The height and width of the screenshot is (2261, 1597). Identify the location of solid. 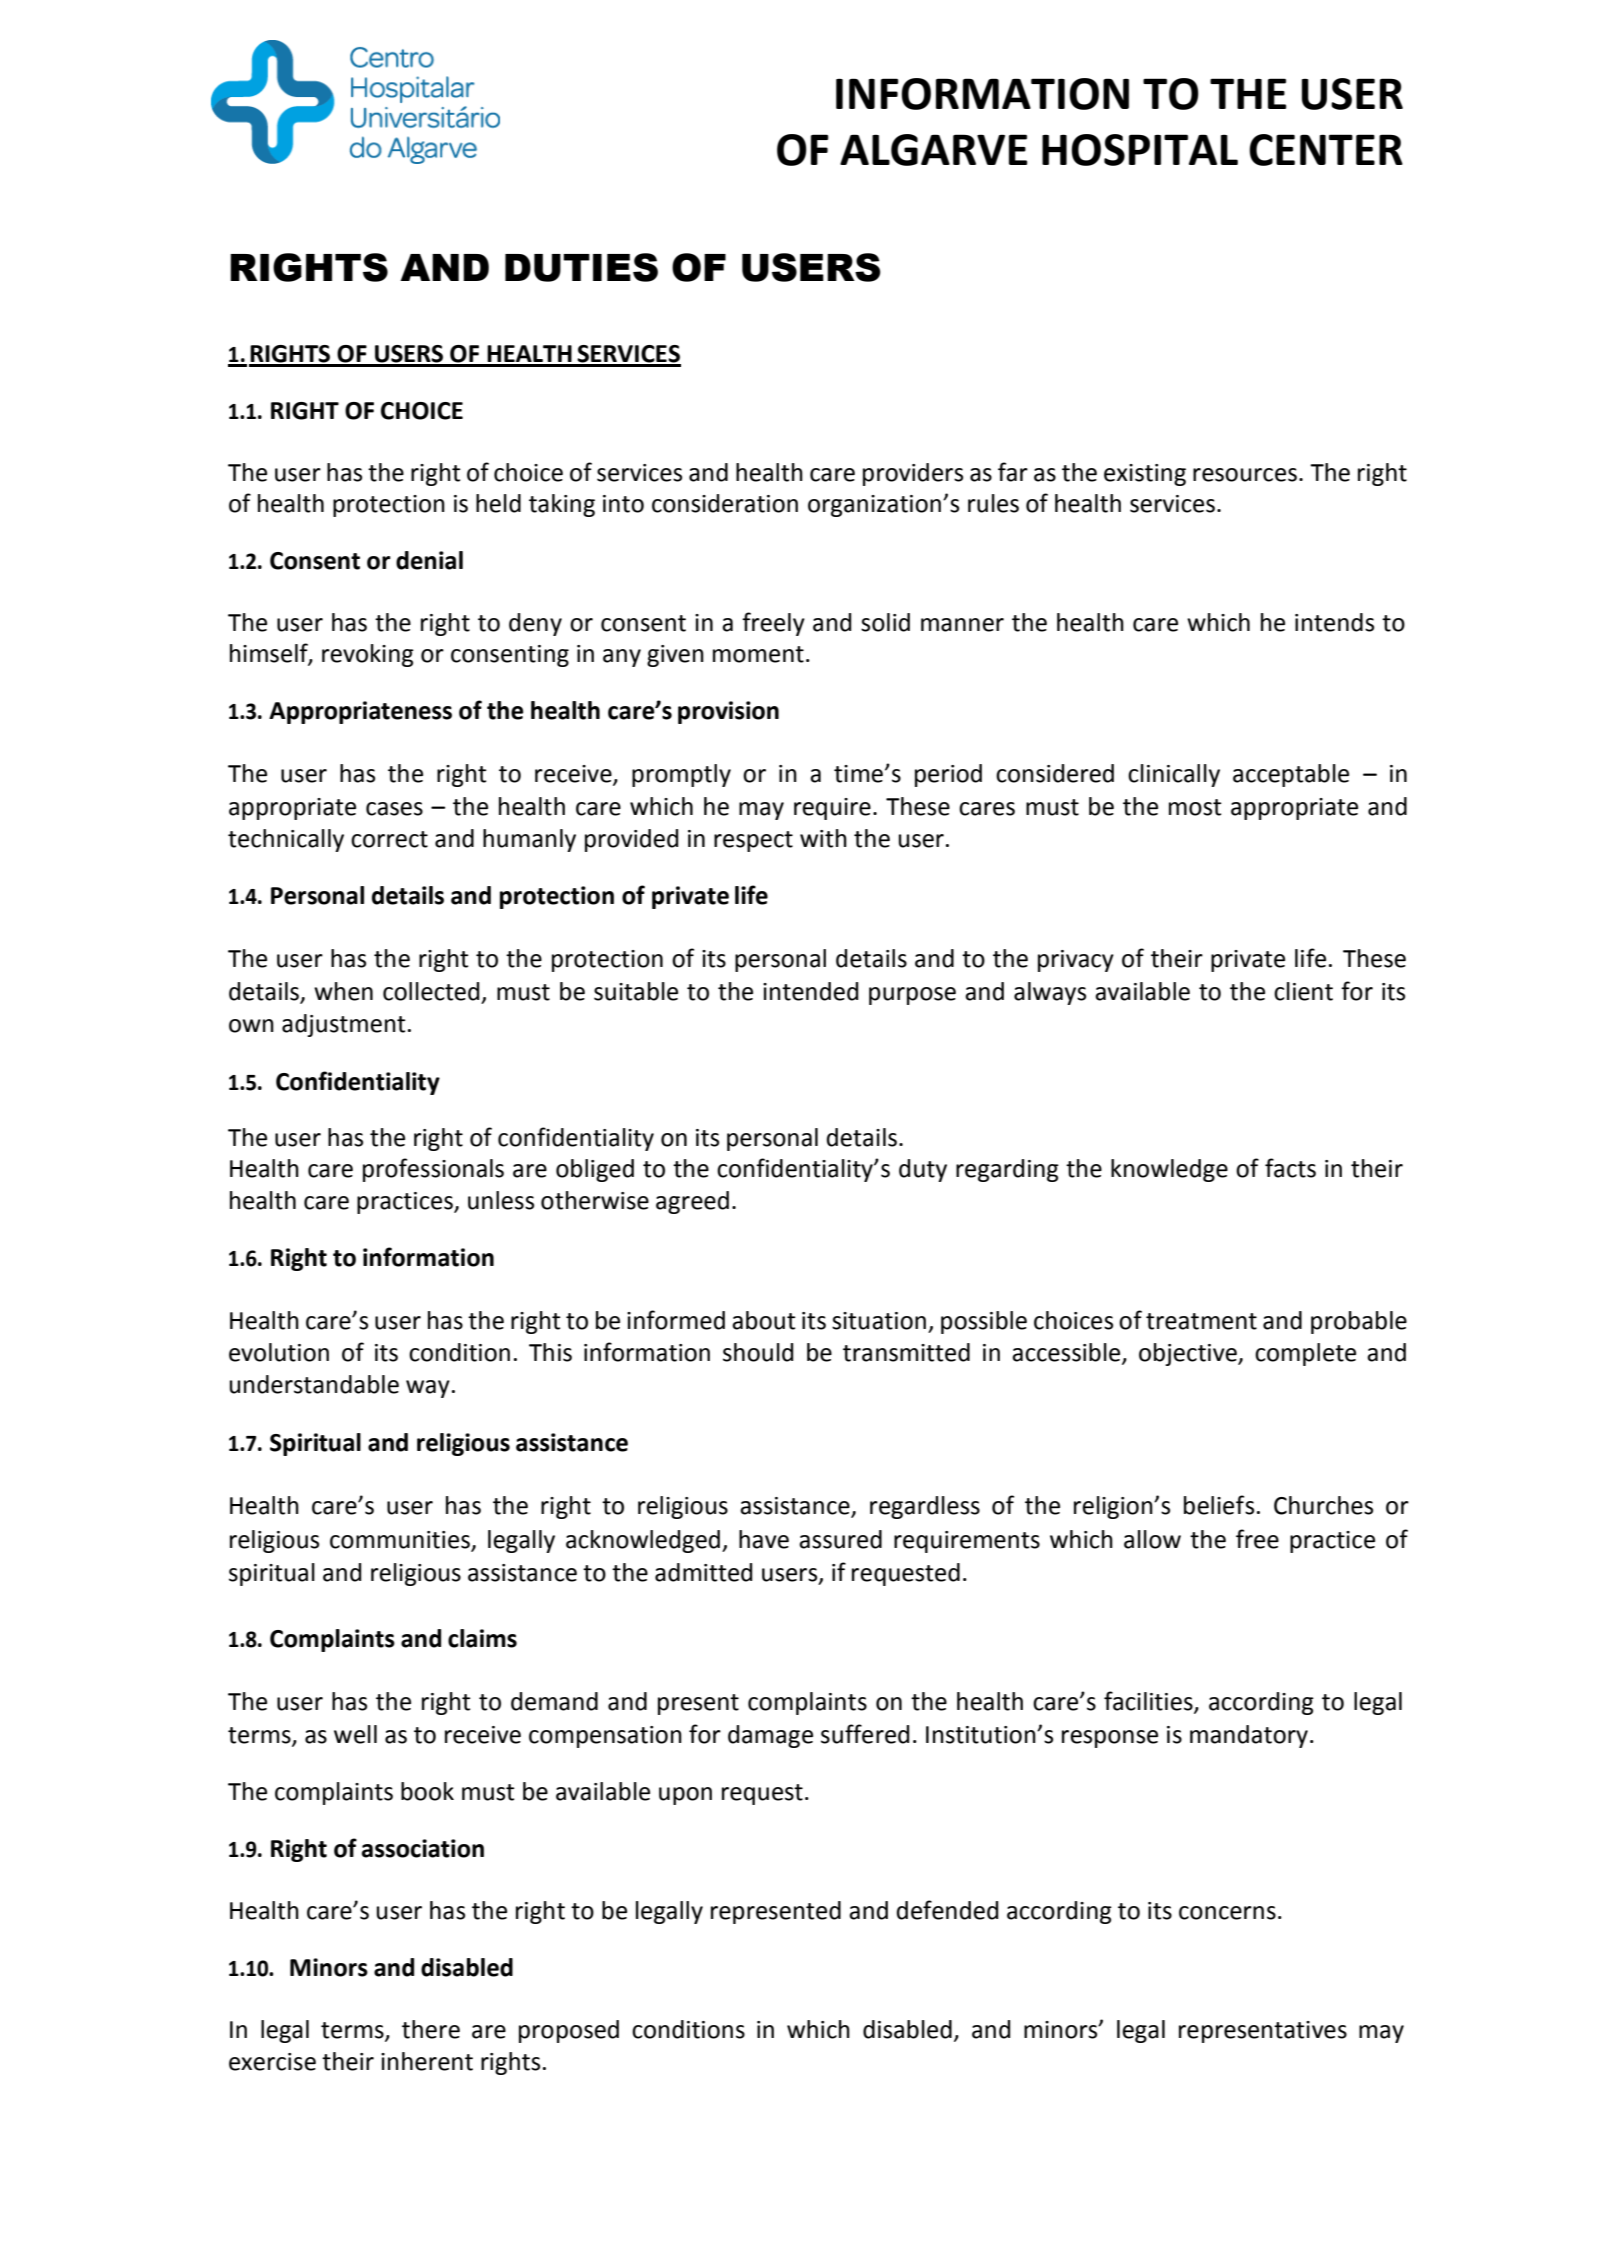
(885, 622).
